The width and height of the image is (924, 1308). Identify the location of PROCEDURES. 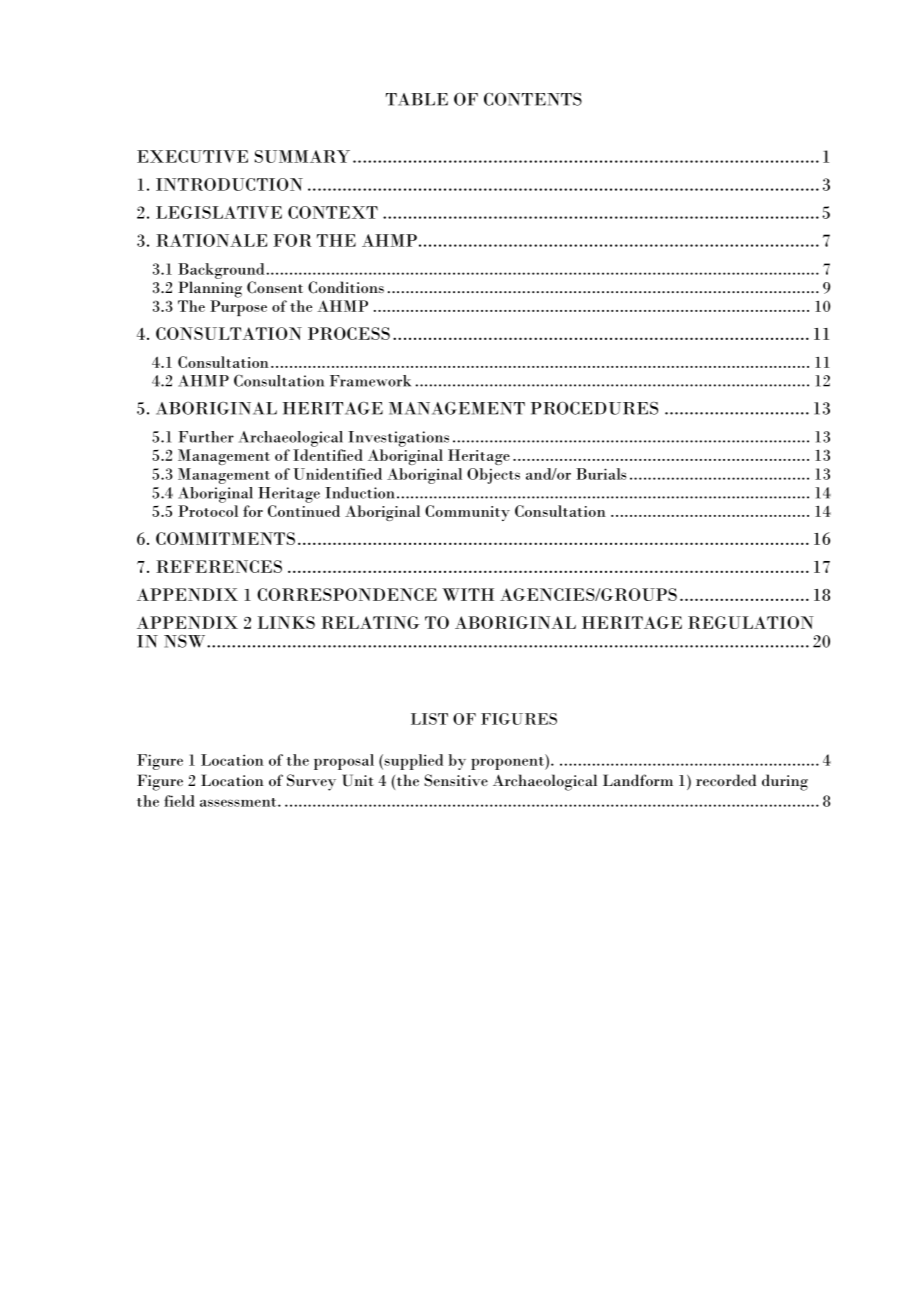
(594, 408).
